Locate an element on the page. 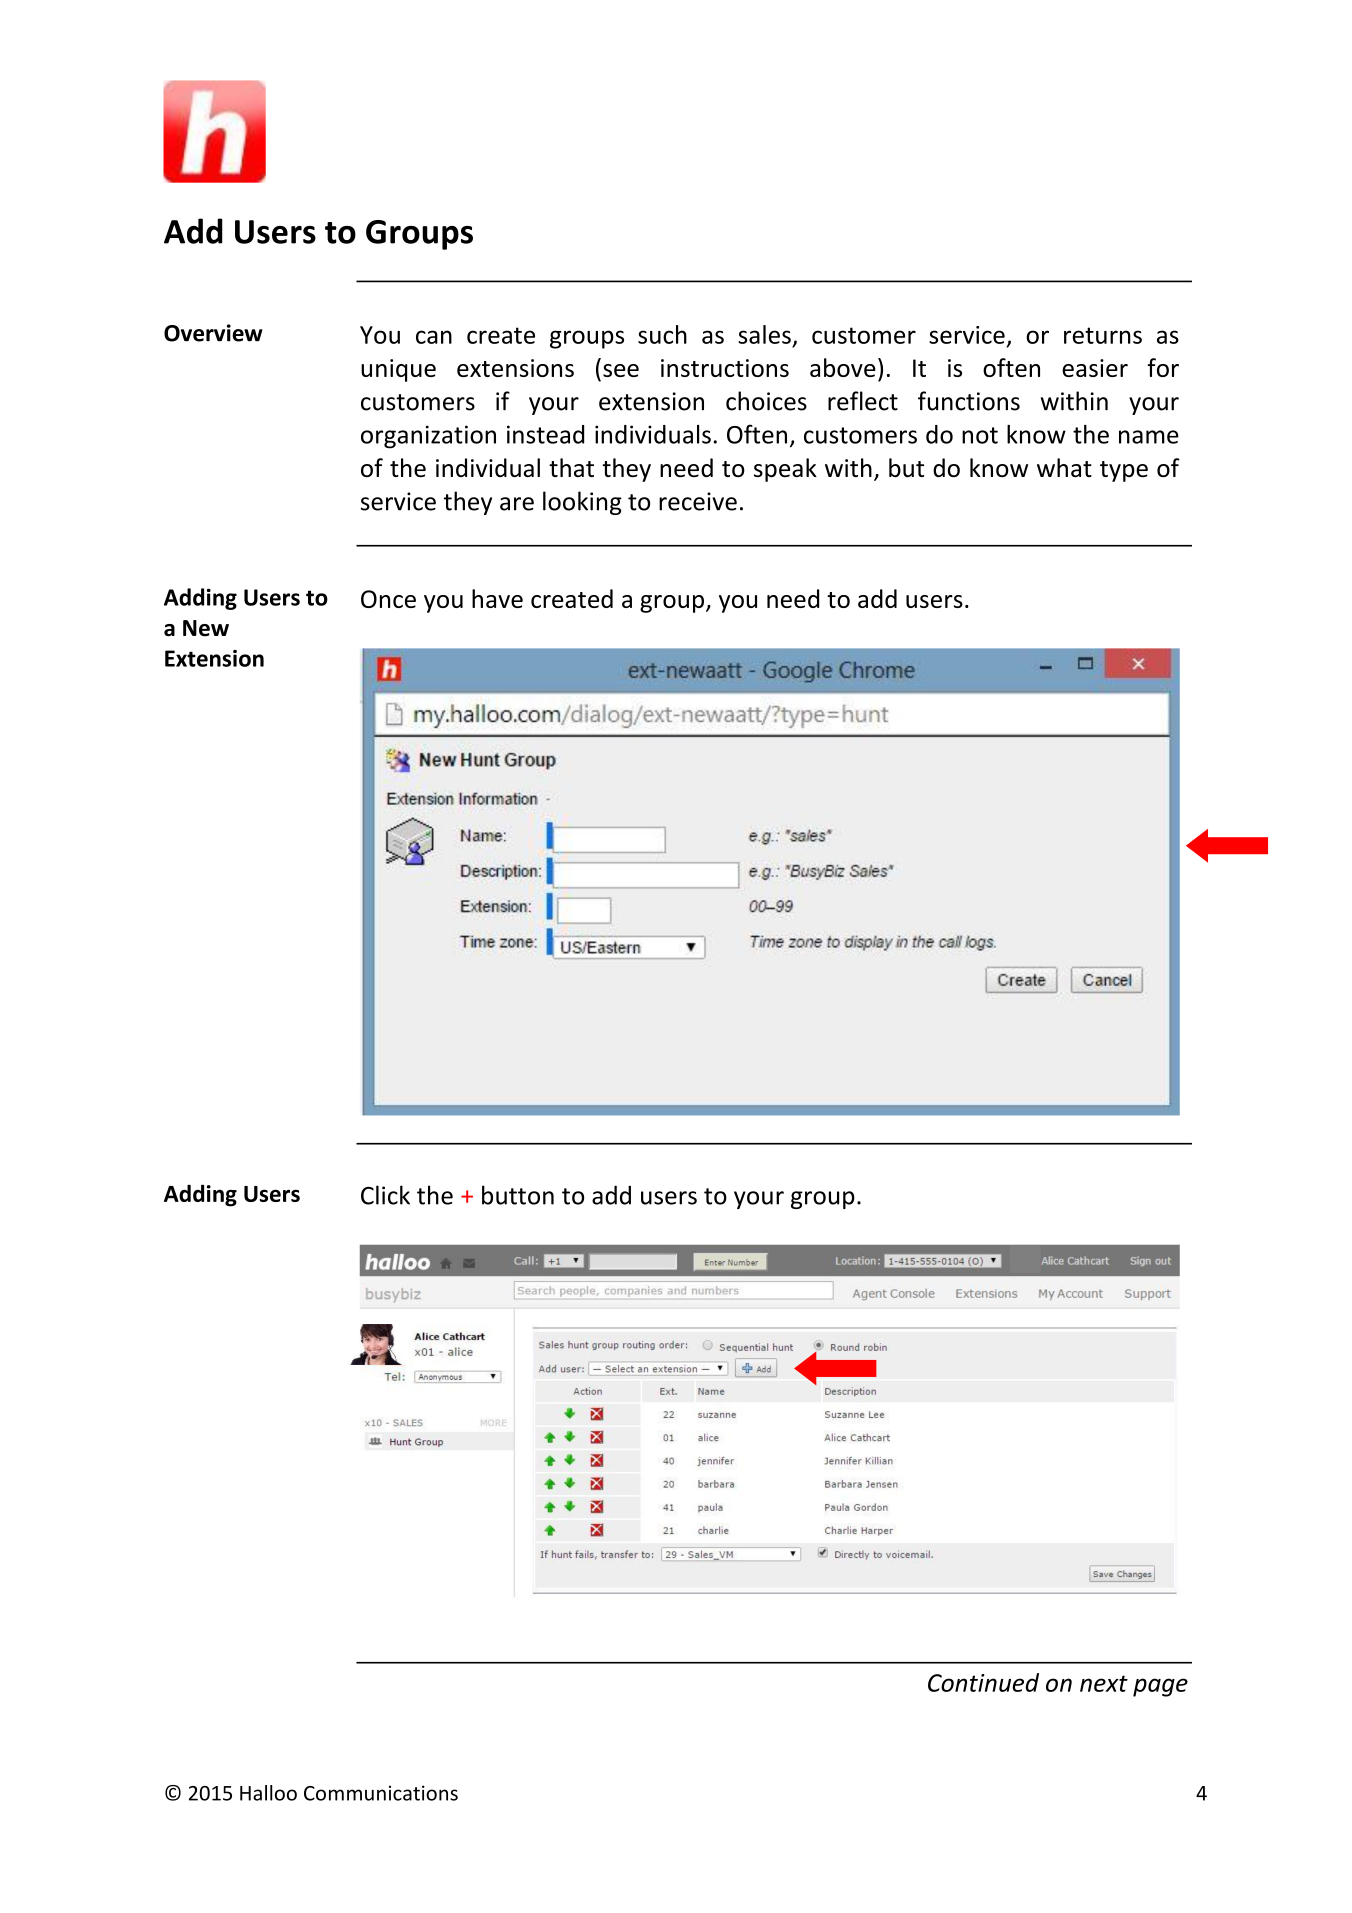 This page has height=1913, width=1352. Once is located at coordinates (388, 599).
